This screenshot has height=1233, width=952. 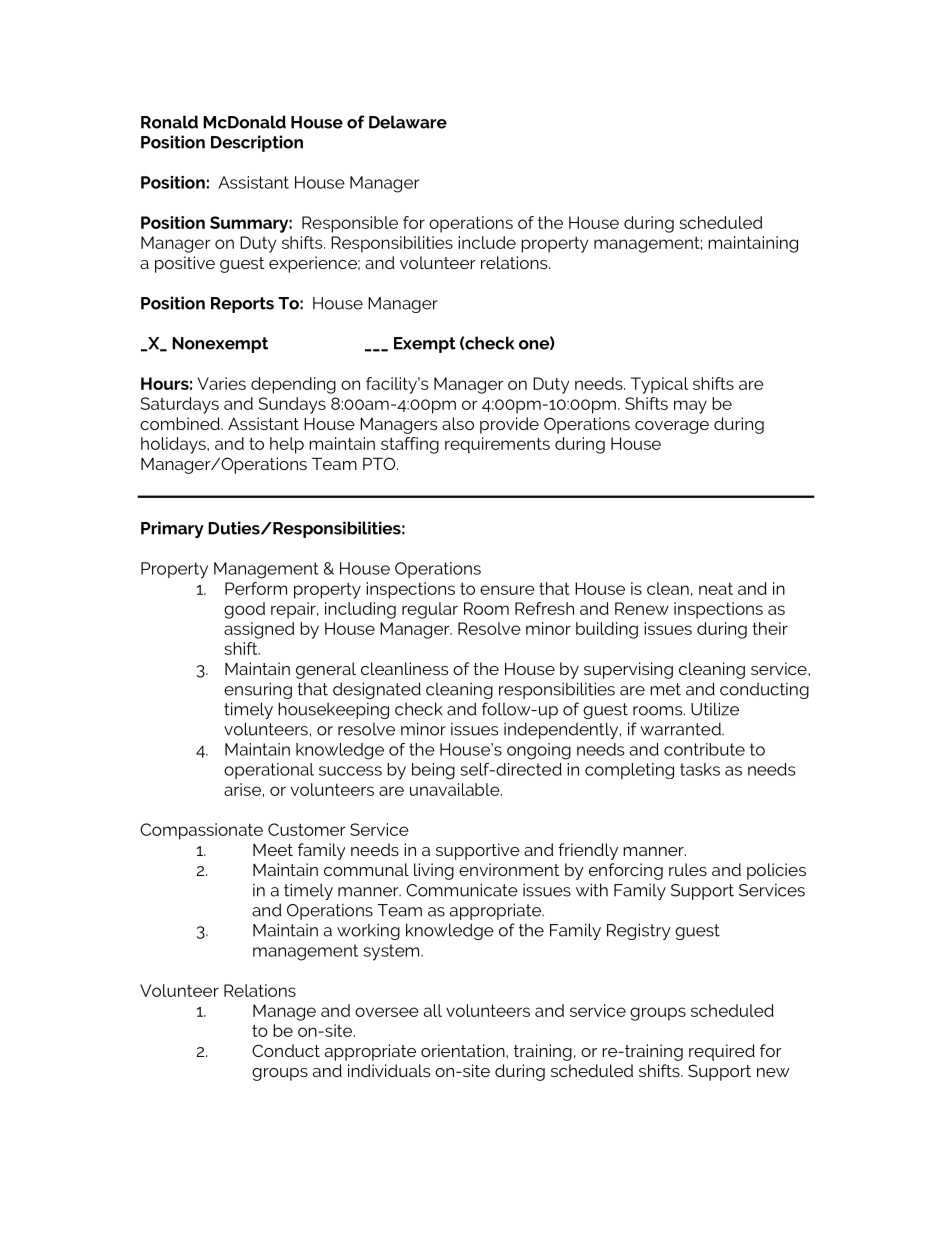 I want to click on Description, so click(x=257, y=143).
